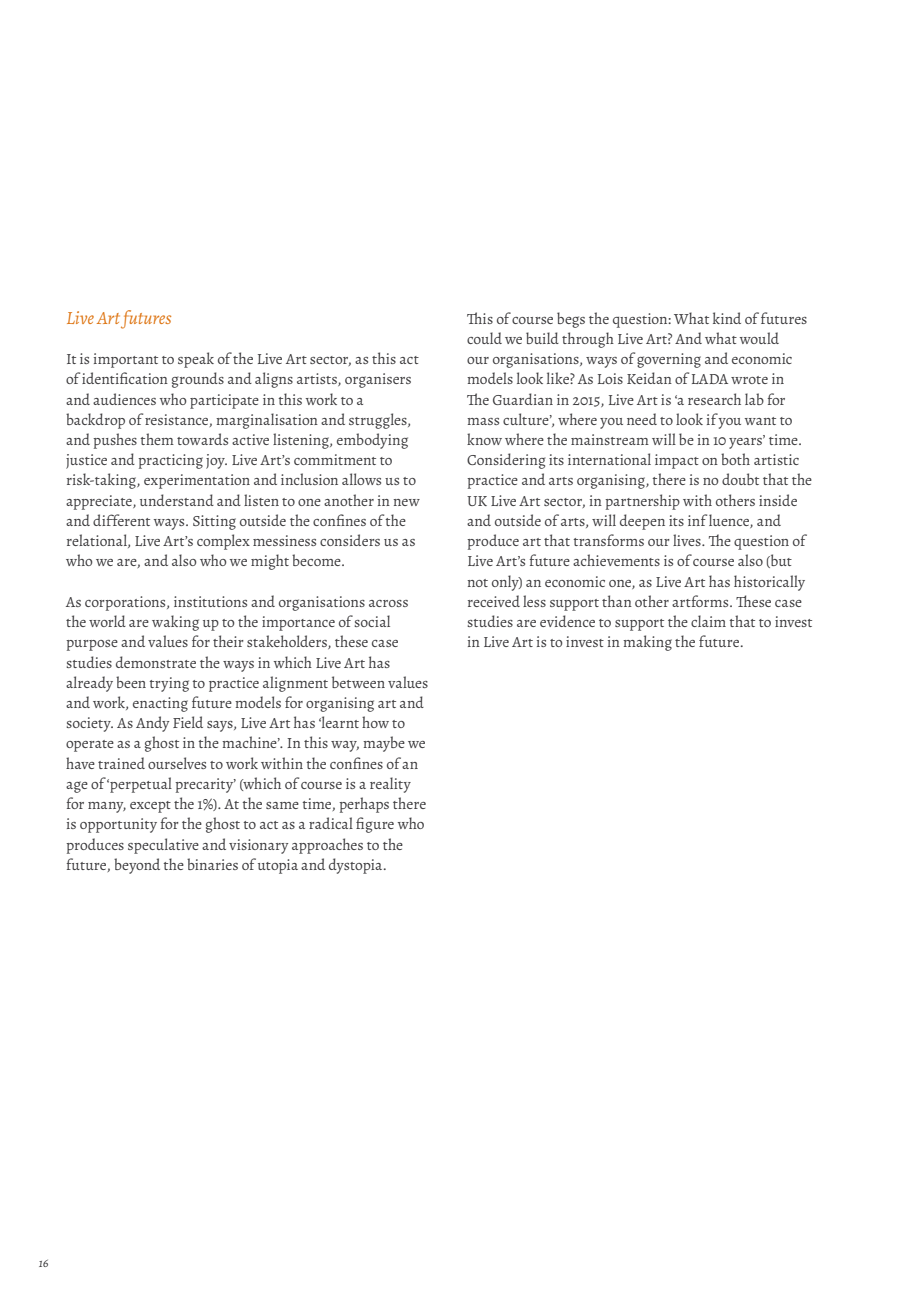 This page has height=1310, width=924. I want to click on kind, so click(727, 318).
